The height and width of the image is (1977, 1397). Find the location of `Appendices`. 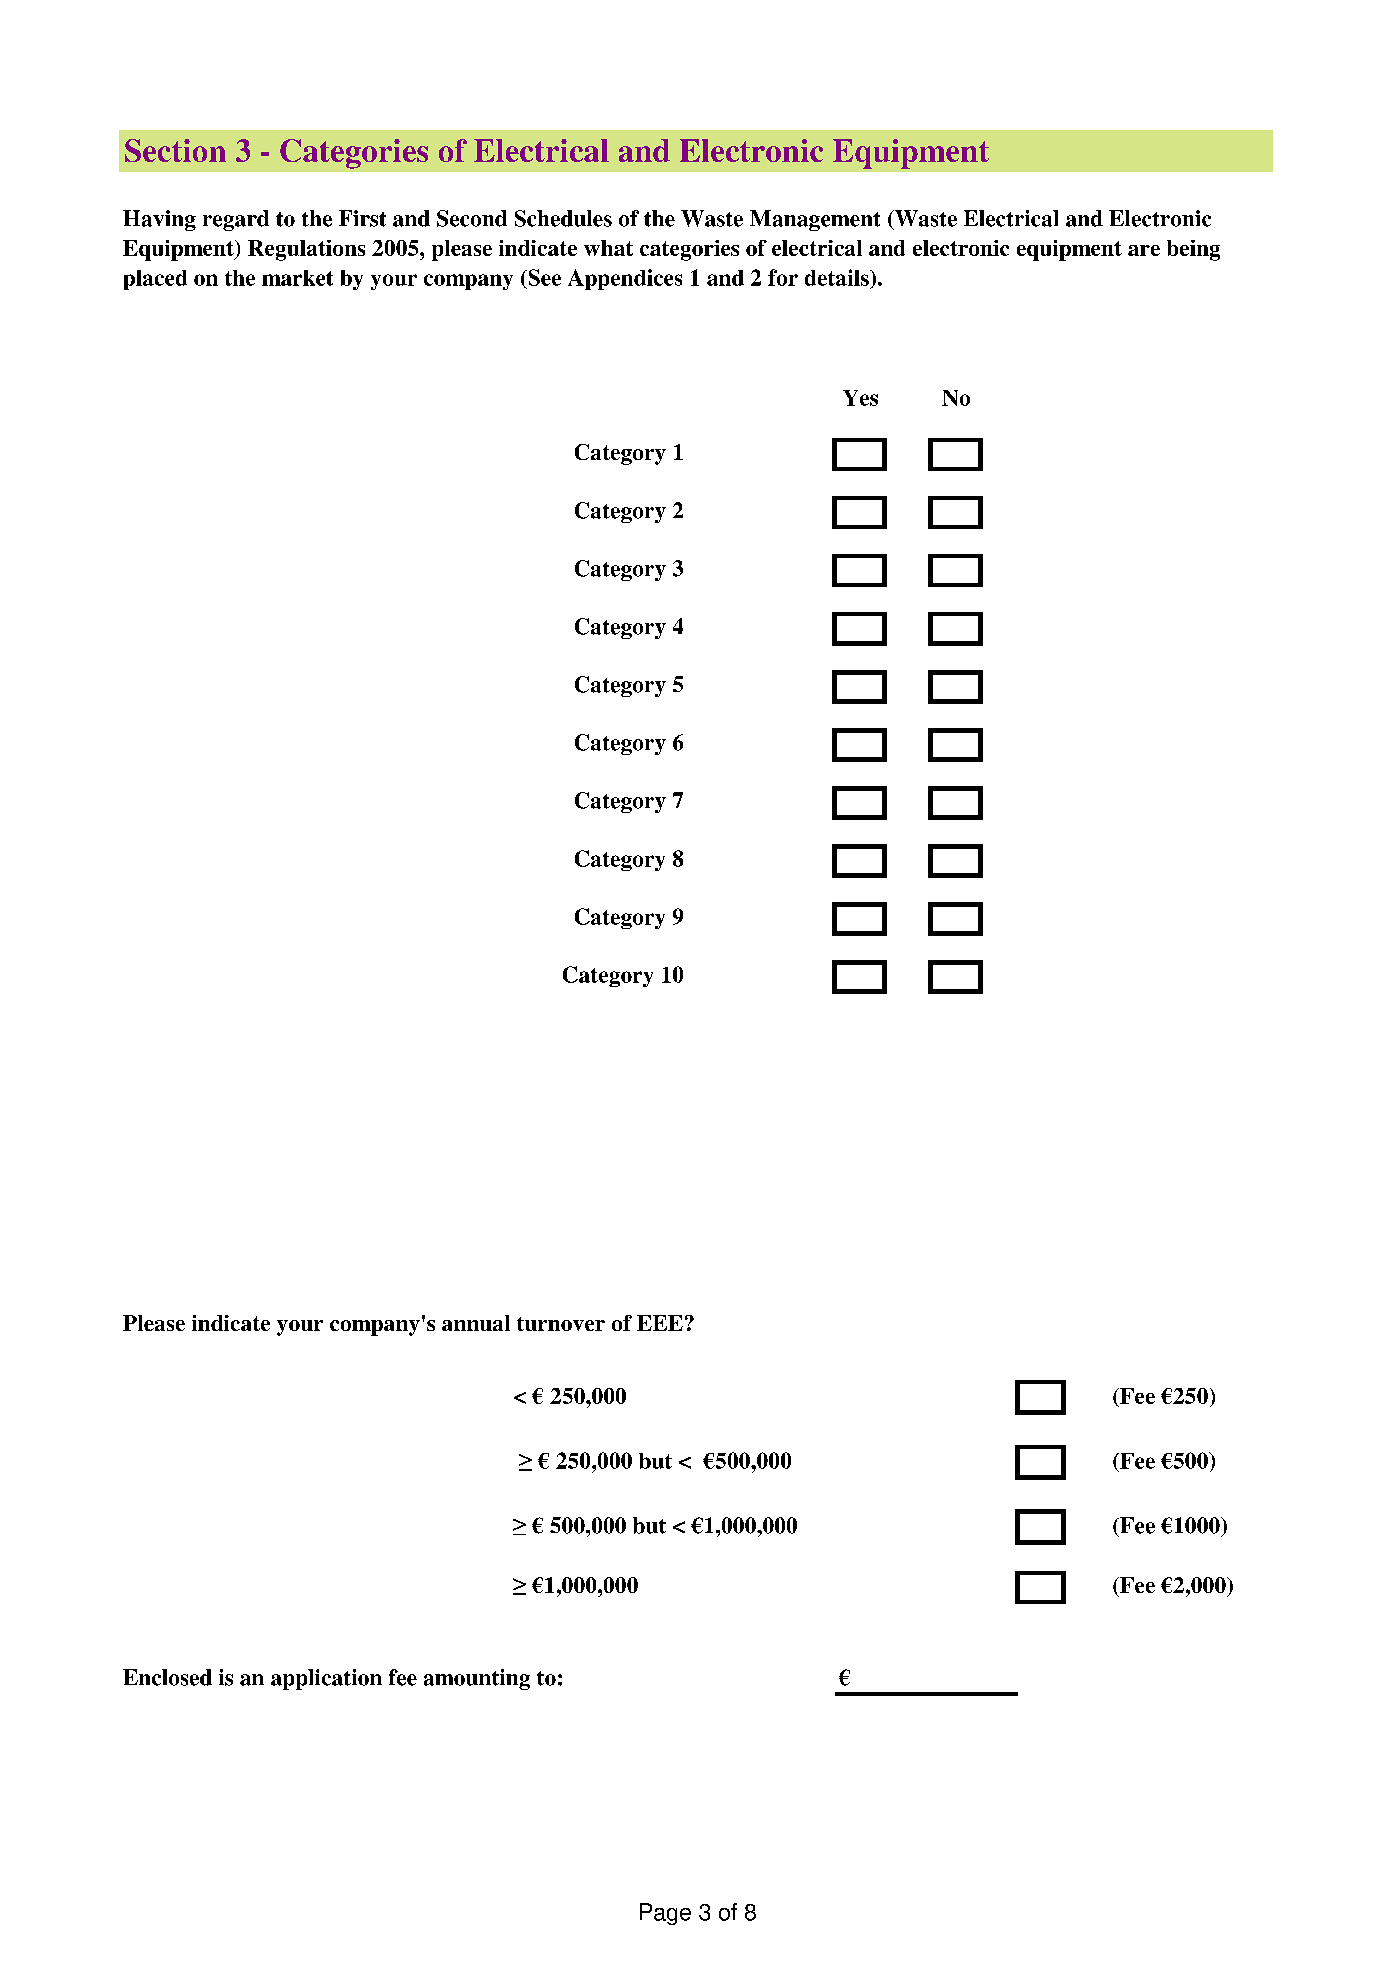

Appendices is located at coordinates (625, 279).
